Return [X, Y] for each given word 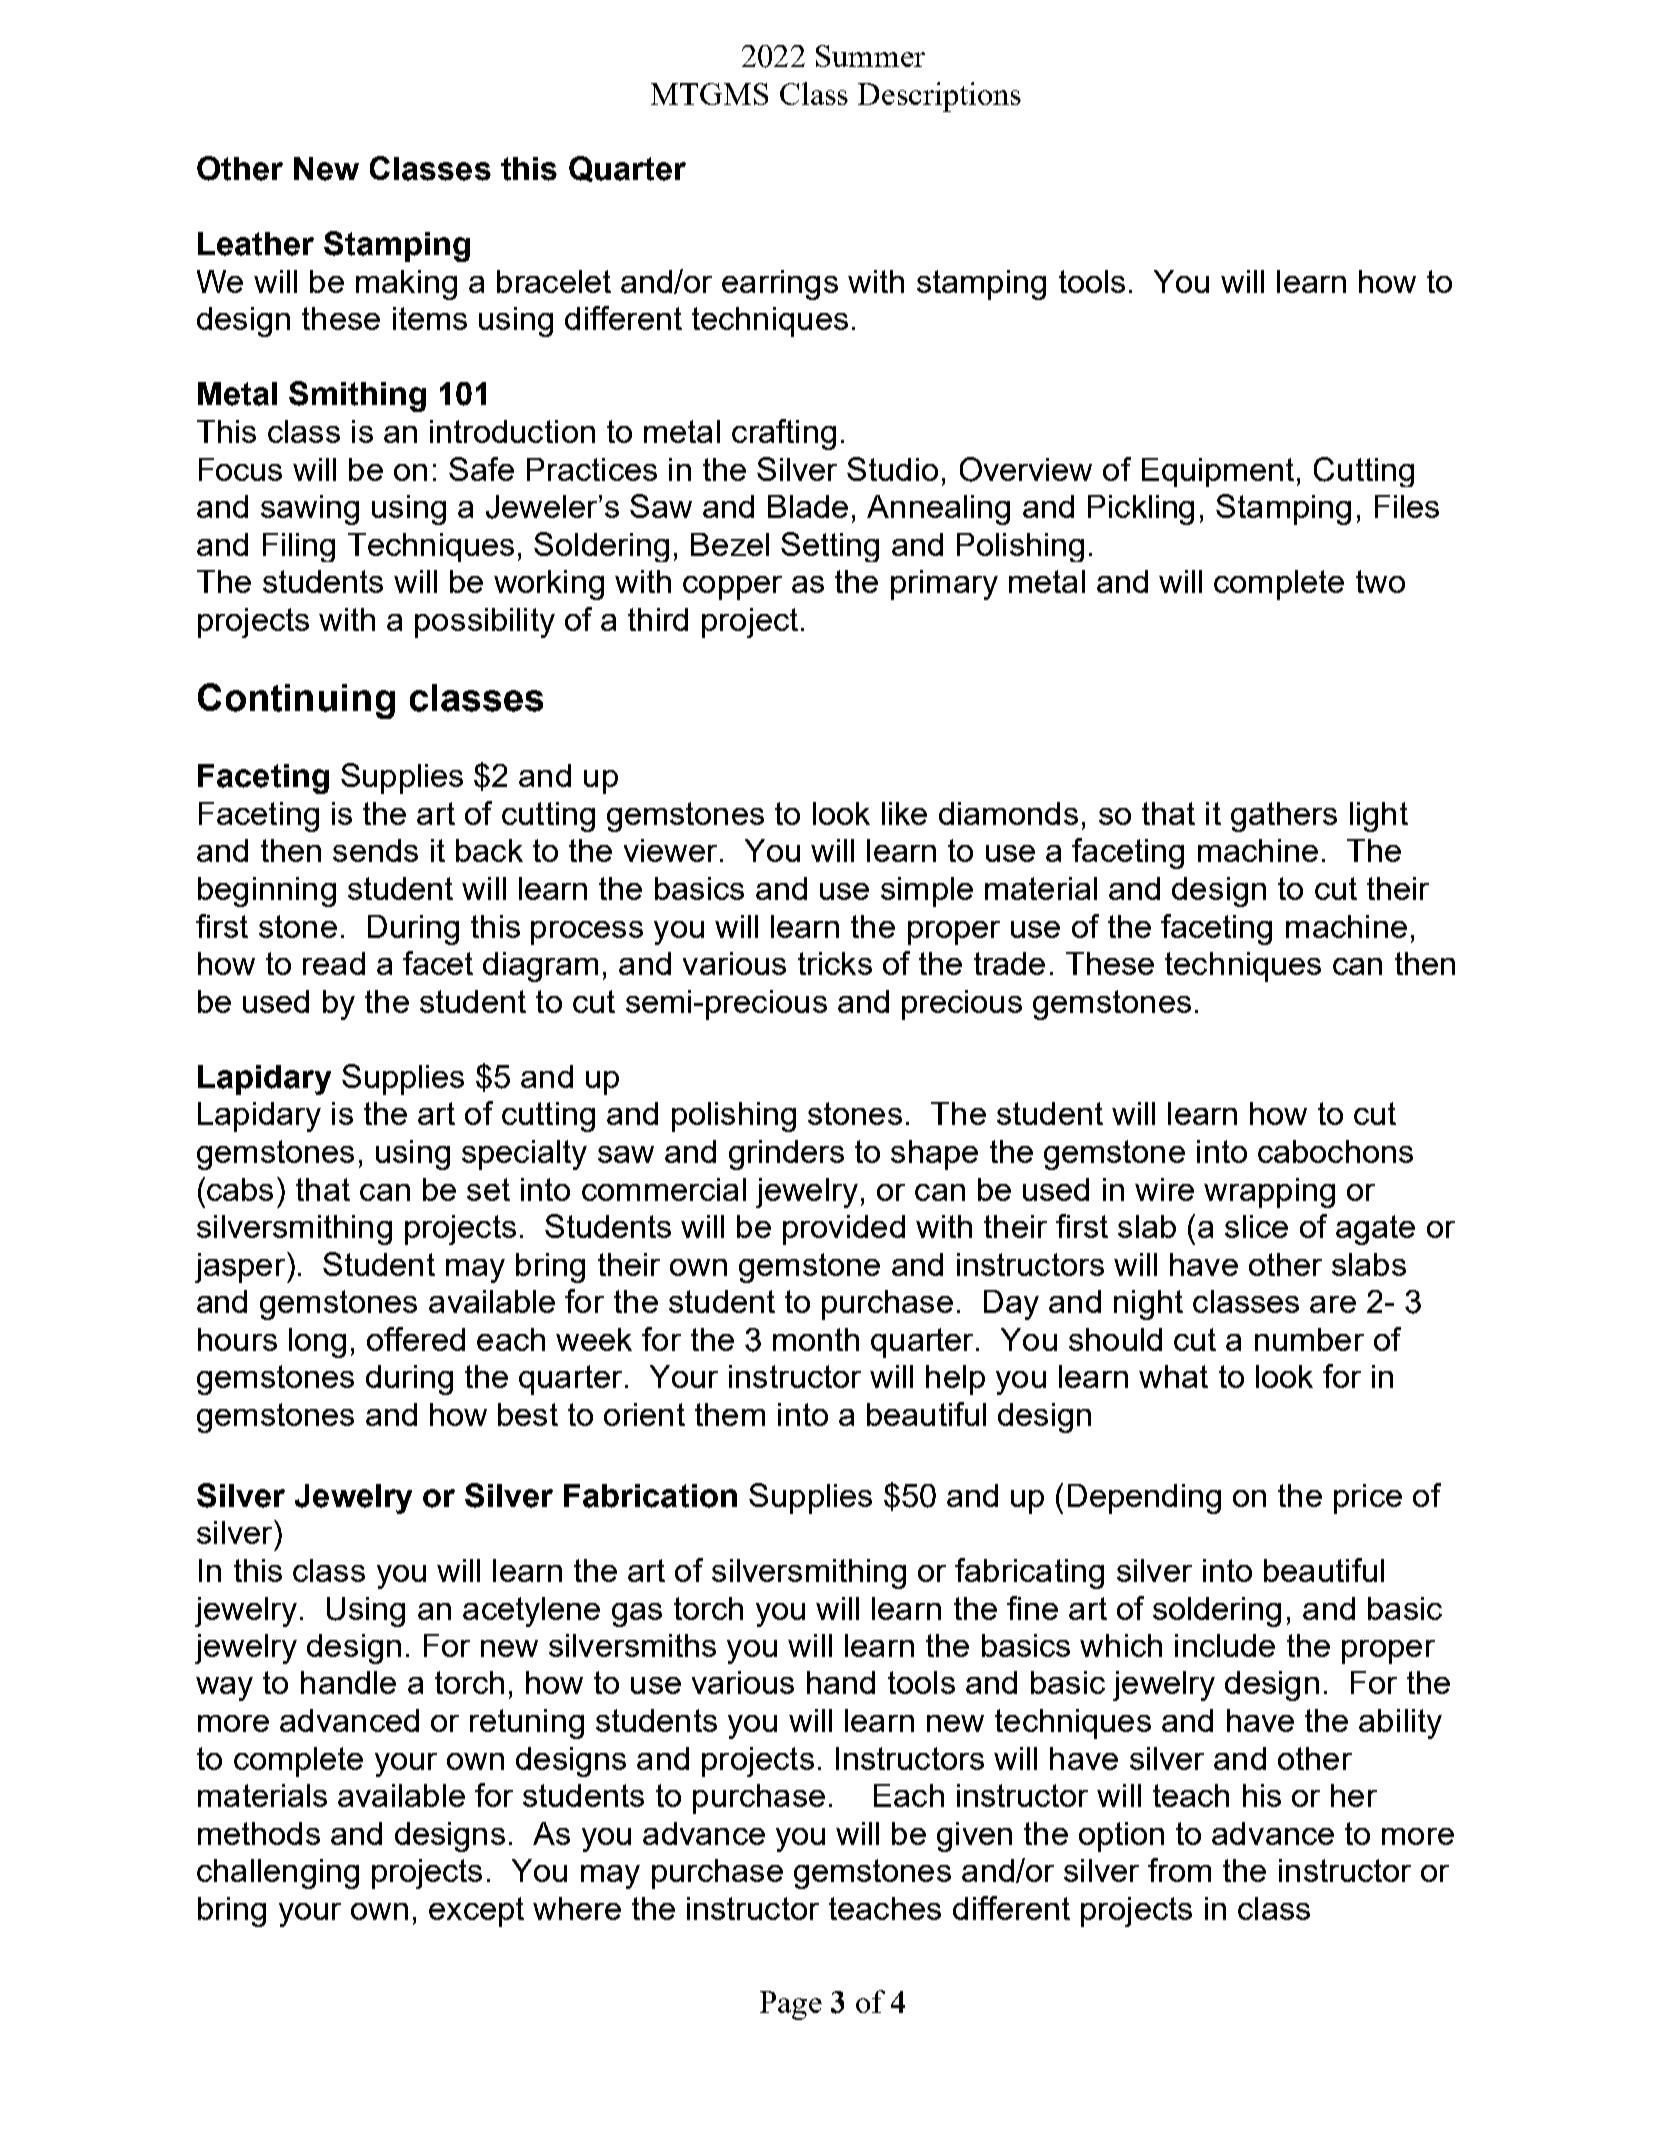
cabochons [1335, 1151]
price [1368, 1499]
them [730, 1414]
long [317, 1343]
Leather [256, 244]
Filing [299, 547]
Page [791, 2005]
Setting [830, 547]
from [1179, 1870]
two [1380, 581]
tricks [835, 963]
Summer [870, 56]
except [476, 1912]
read [334, 963]
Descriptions [939, 97]
